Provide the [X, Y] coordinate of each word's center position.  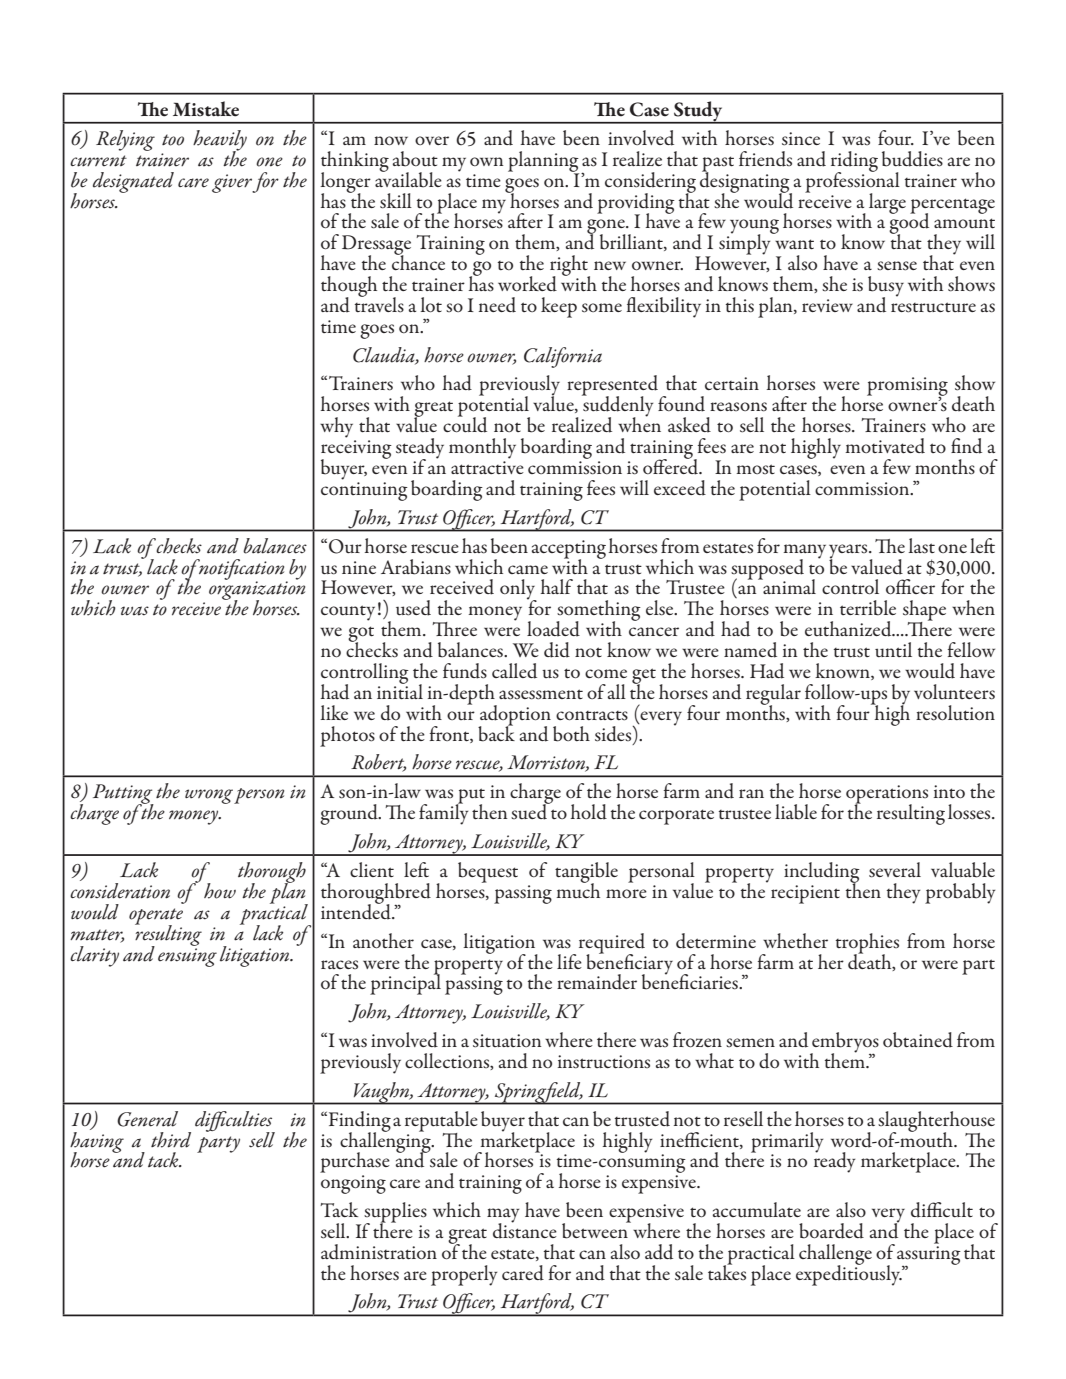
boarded [831, 1231]
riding [854, 162]
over [432, 140]
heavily [220, 141]
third [171, 1140]
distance [525, 1230]
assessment [541, 694]
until [893, 650]
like [334, 712]
